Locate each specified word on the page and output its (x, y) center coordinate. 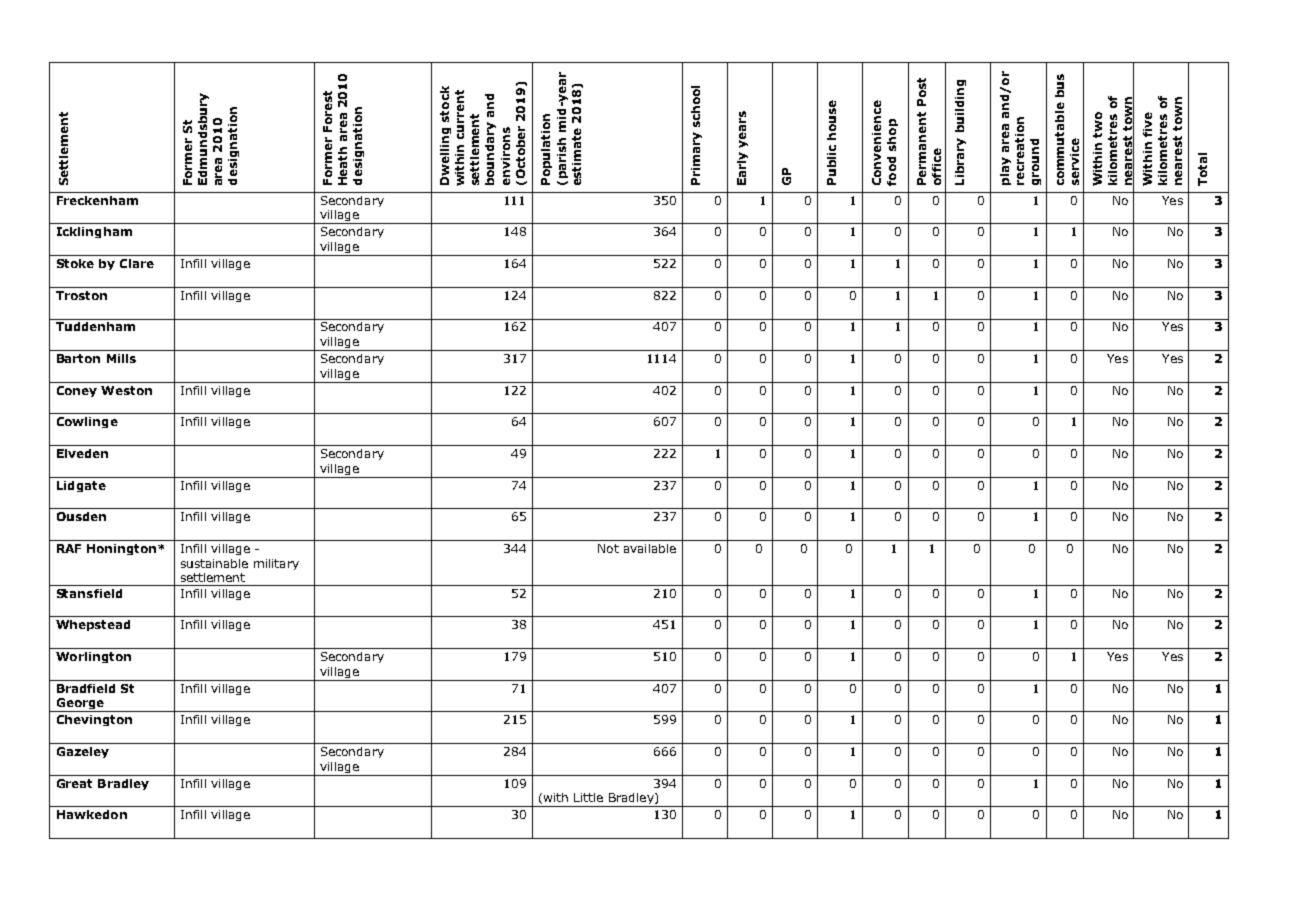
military (276, 564)
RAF (69, 548)
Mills (121, 358)
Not (608, 548)
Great (74, 783)
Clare (137, 263)
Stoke (75, 263)
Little (588, 797)
